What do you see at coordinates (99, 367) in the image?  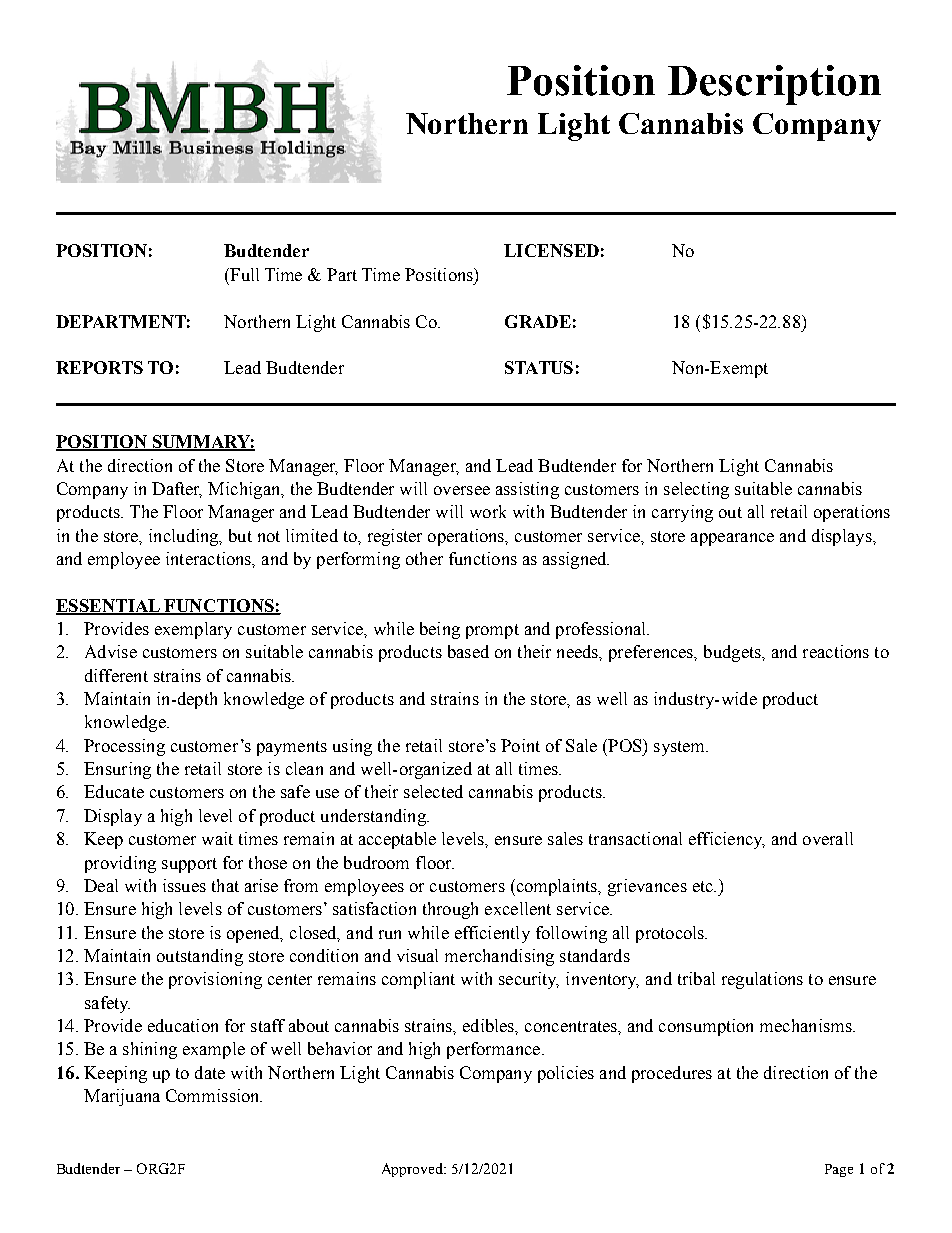 I see `REPORTS` at bounding box center [99, 367].
